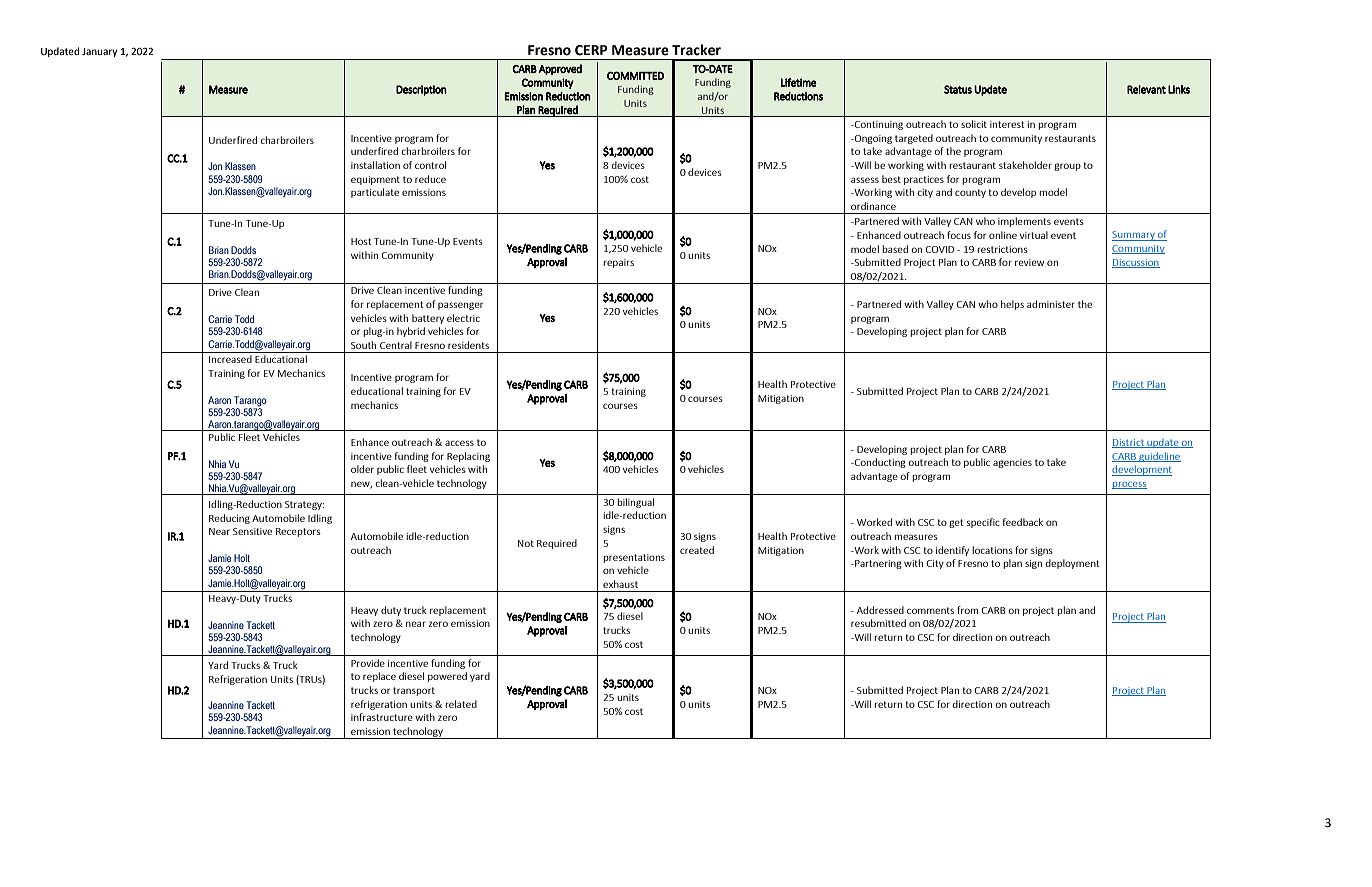 This image has width=1372, height=887. I want to click on Host, so click(361, 241).
